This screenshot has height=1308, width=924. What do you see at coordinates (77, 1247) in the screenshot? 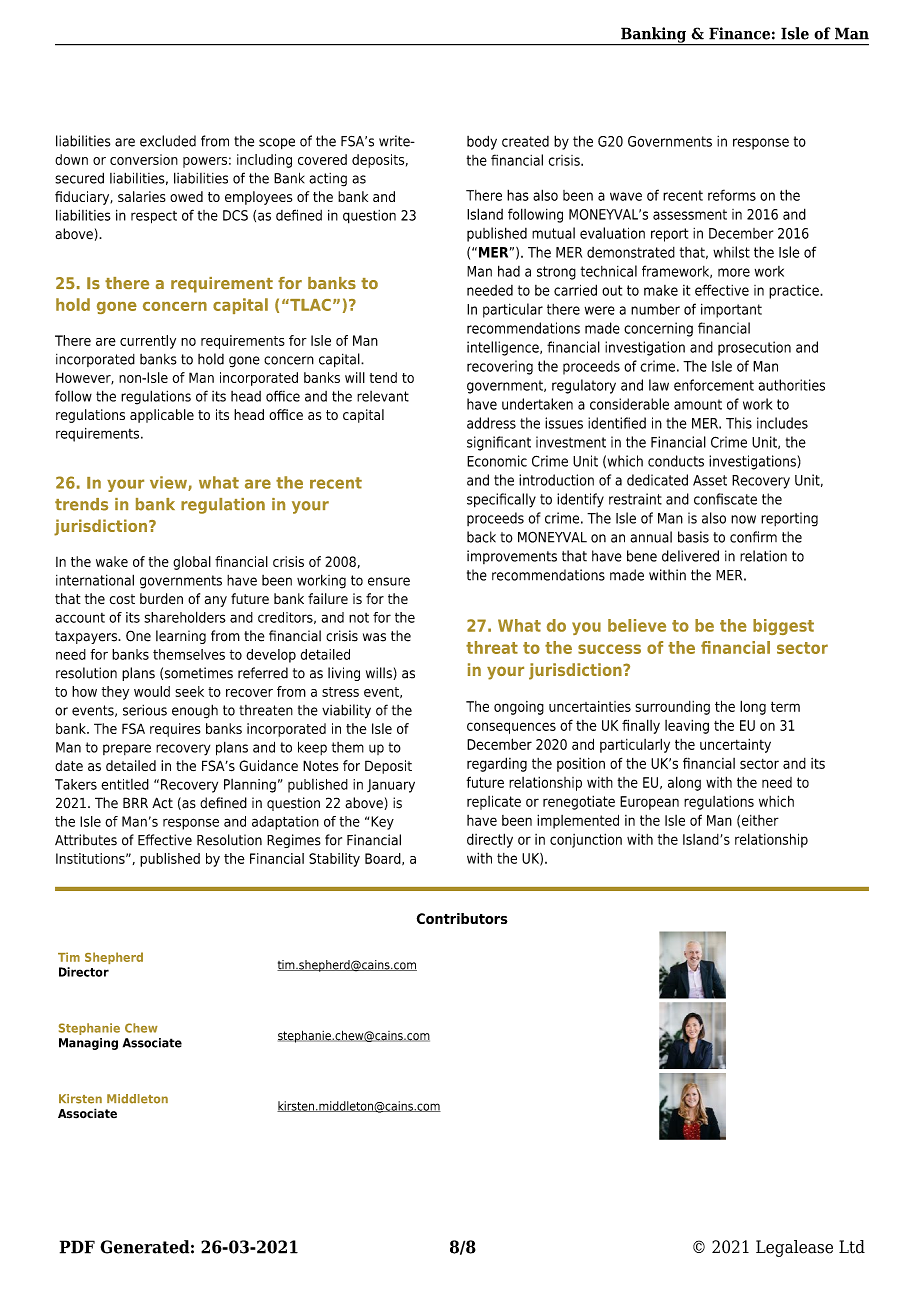
I see `PDF` at bounding box center [77, 1247].
